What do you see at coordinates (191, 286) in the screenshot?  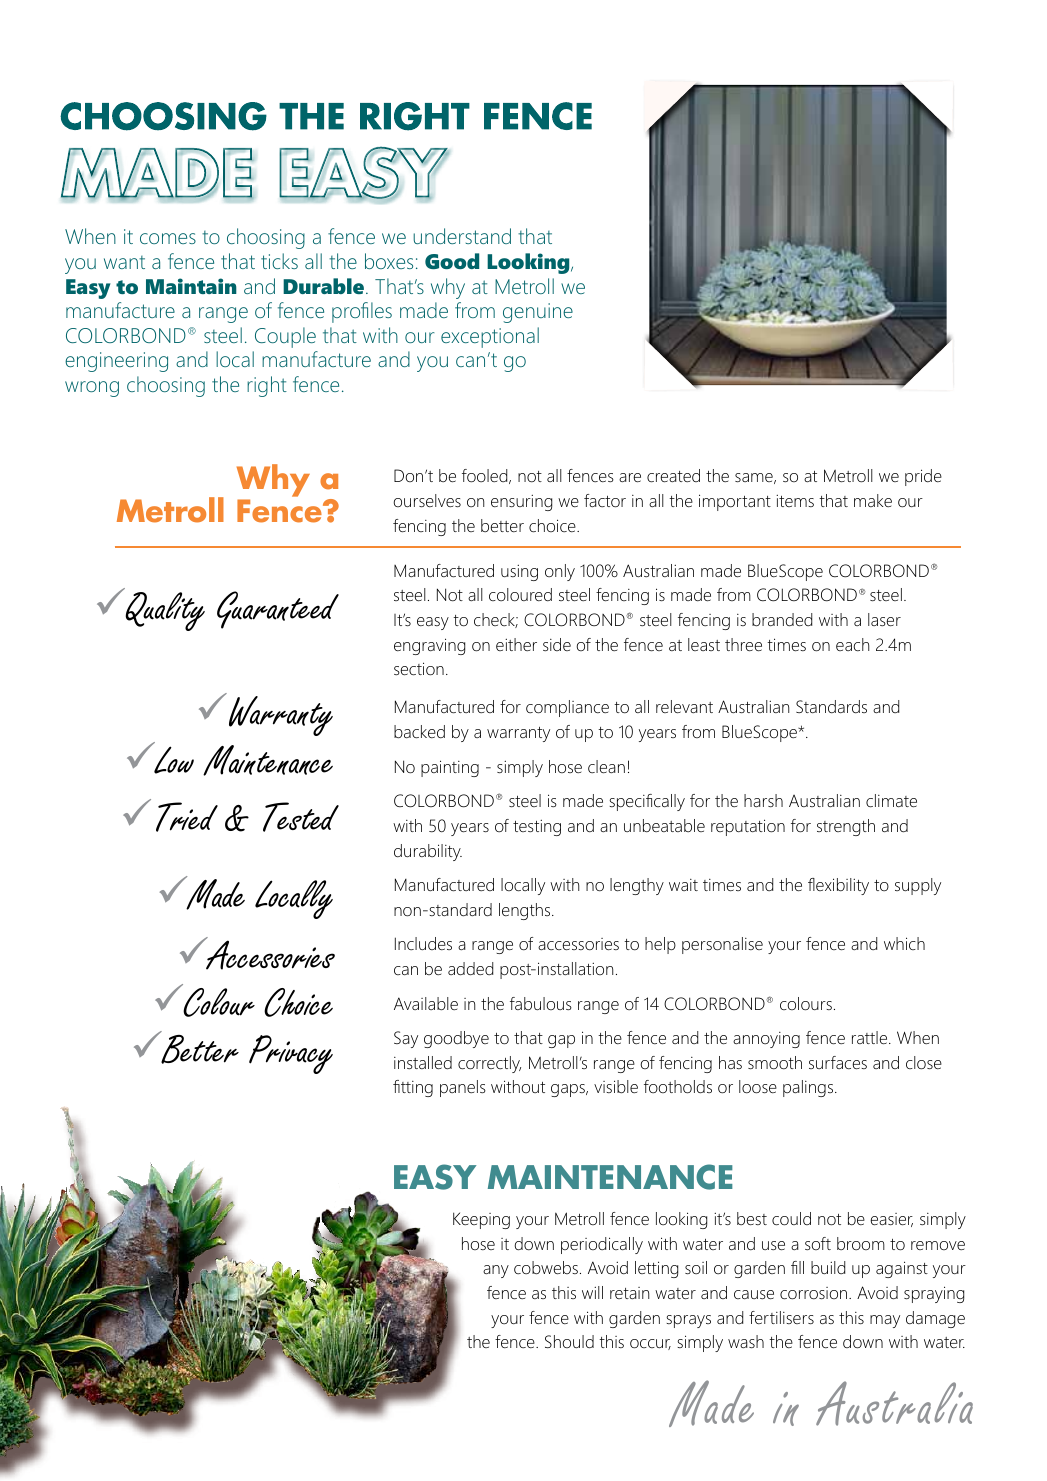 I see `Maintain` at bounding box center [191, 286].
